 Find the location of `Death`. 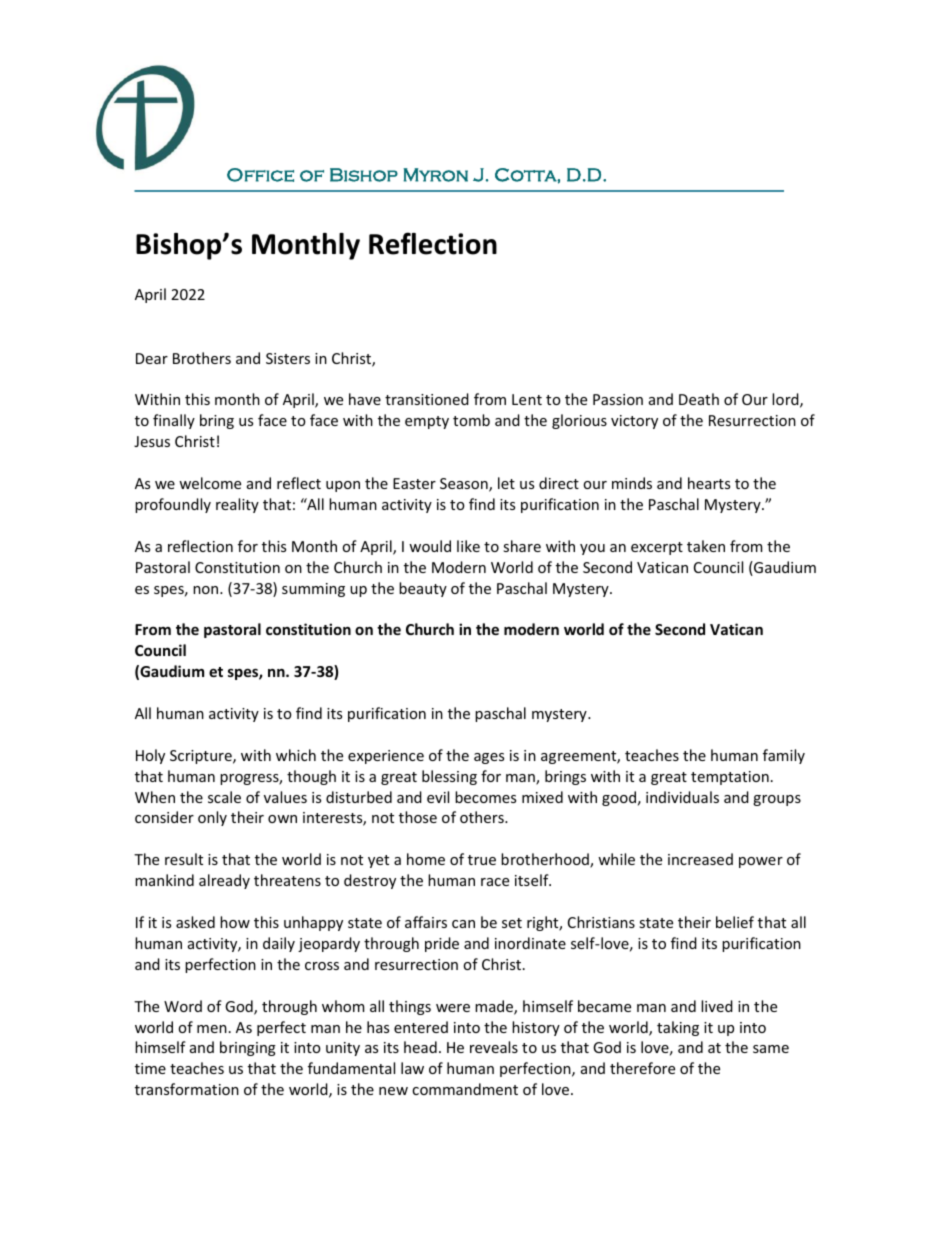

Death is located at coordinates (699, 399).
